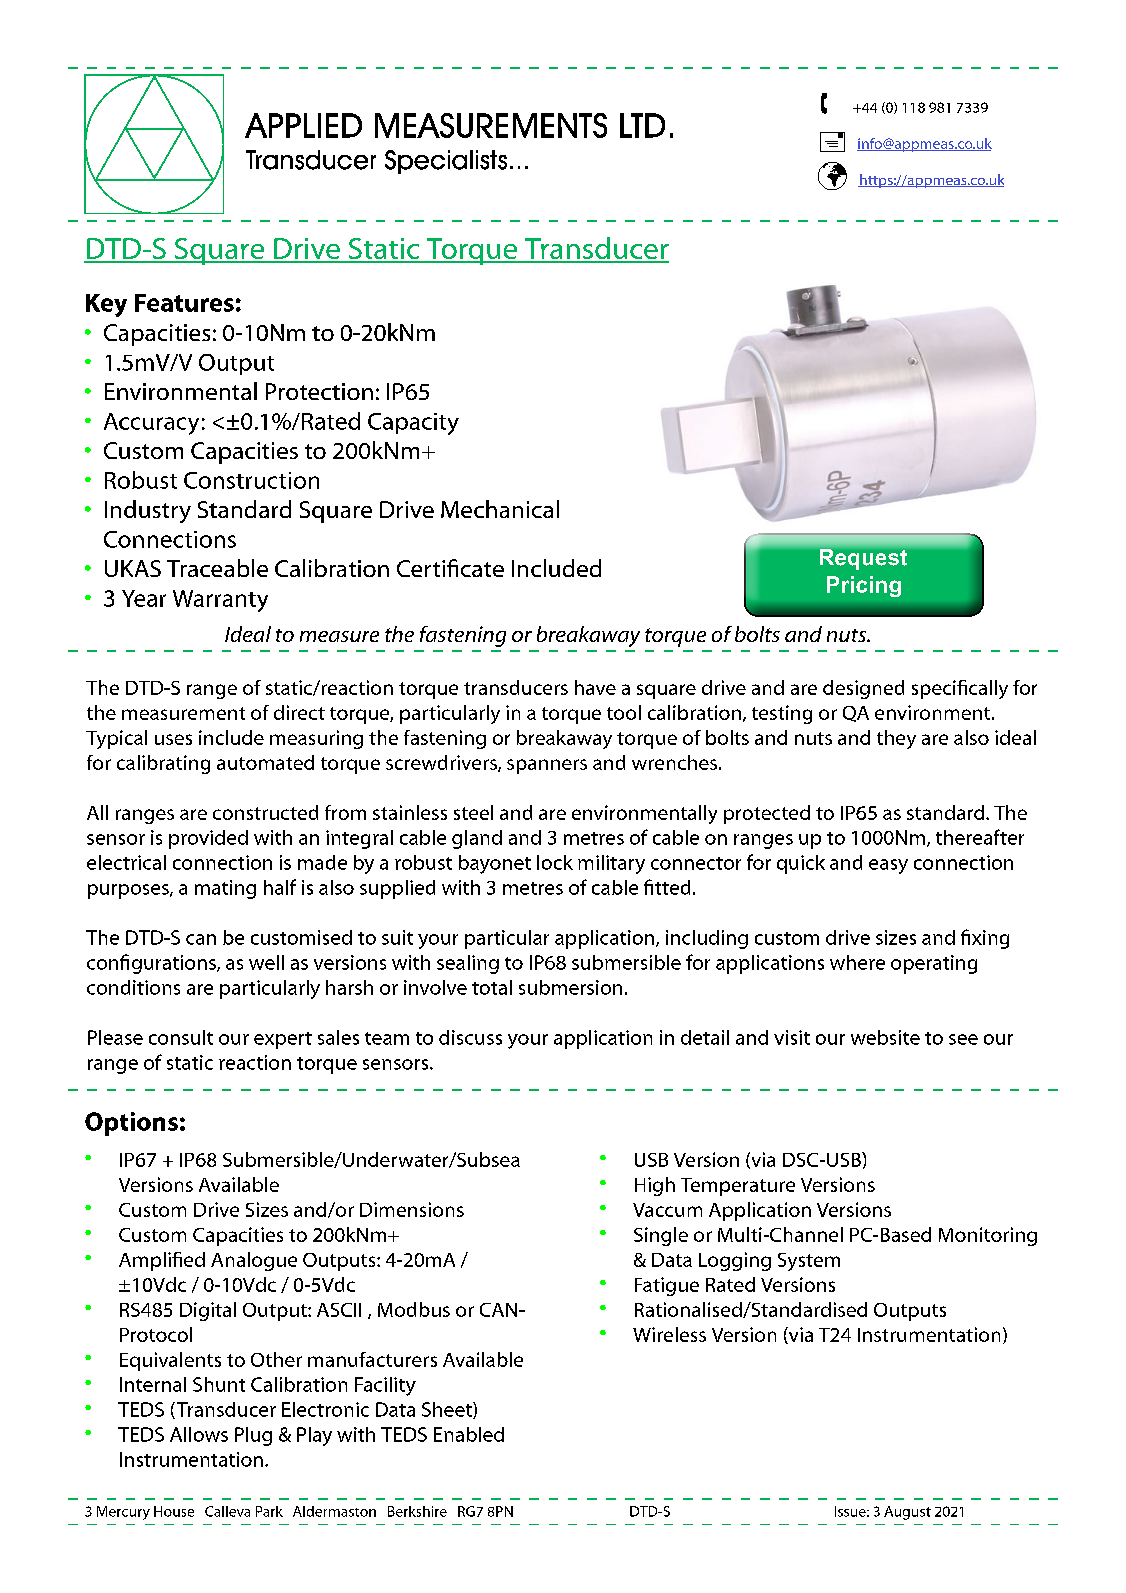 The image size is (1126, 1593). Describe the element at coordinates (570, 987) in the screenshot. I see `submersion` at that location.
